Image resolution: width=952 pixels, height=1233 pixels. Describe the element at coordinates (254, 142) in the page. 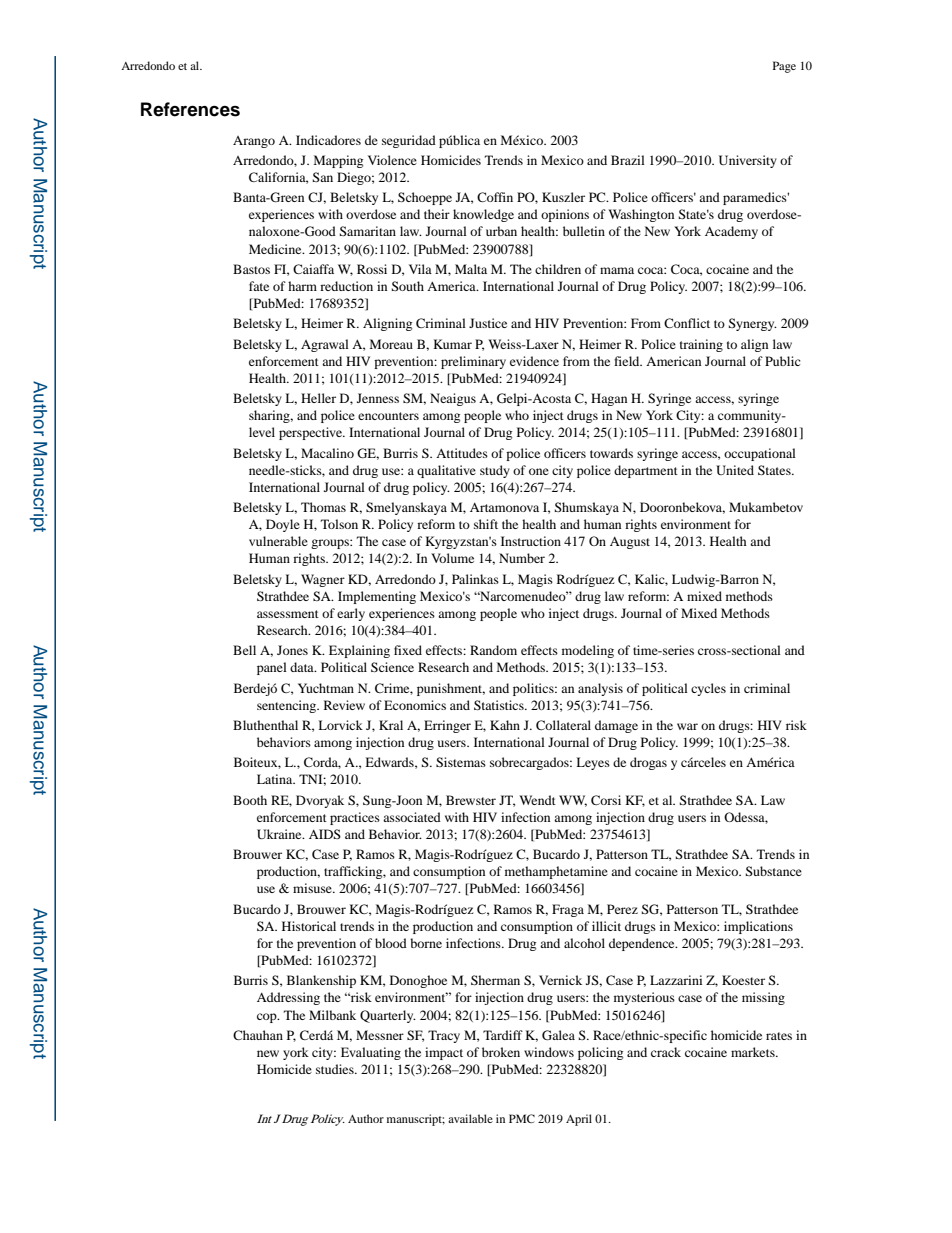

I see `Arango` at that location.
